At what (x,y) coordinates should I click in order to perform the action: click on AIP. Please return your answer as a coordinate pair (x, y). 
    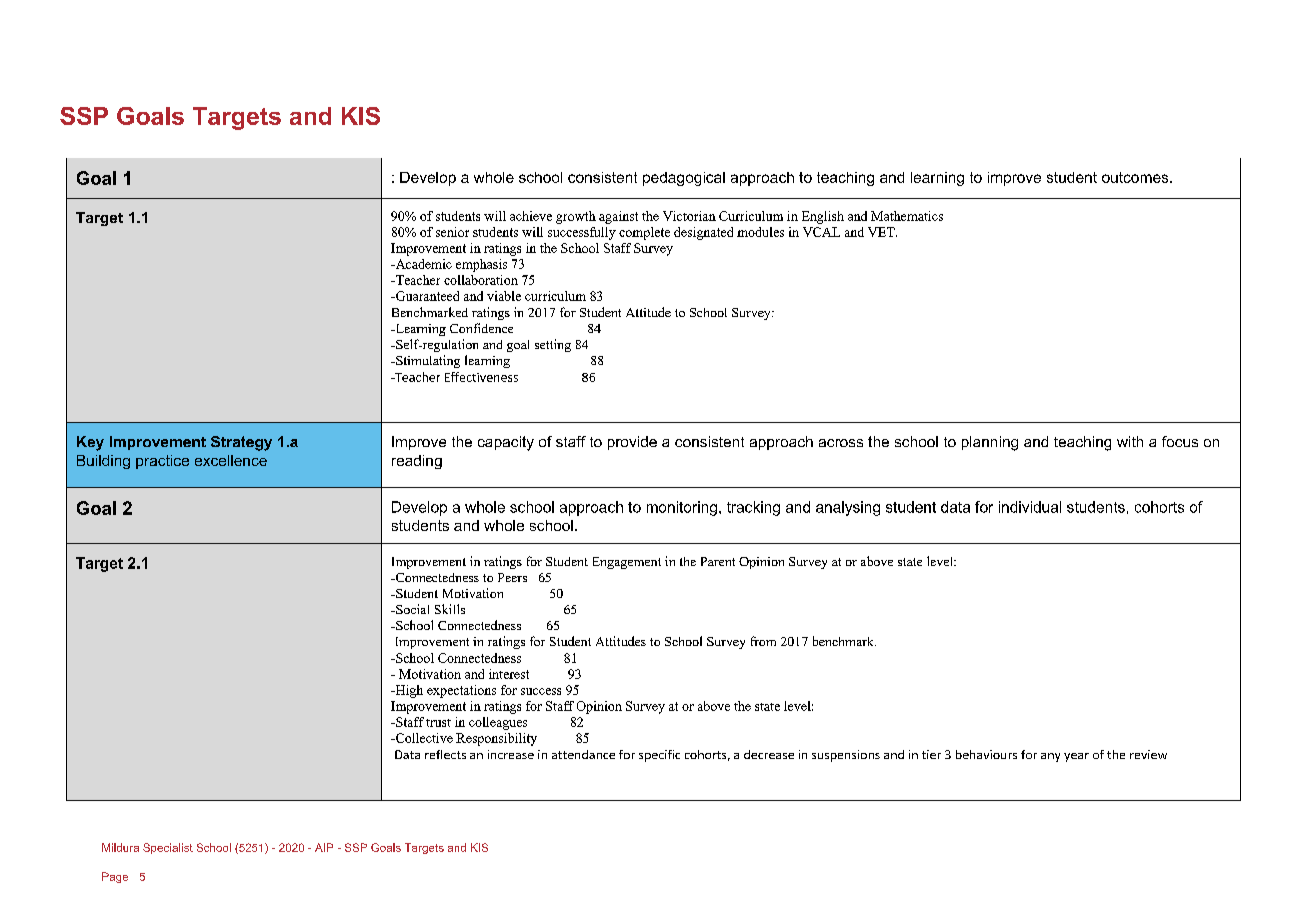
    Looking at the image, I should click on (324, 847).
